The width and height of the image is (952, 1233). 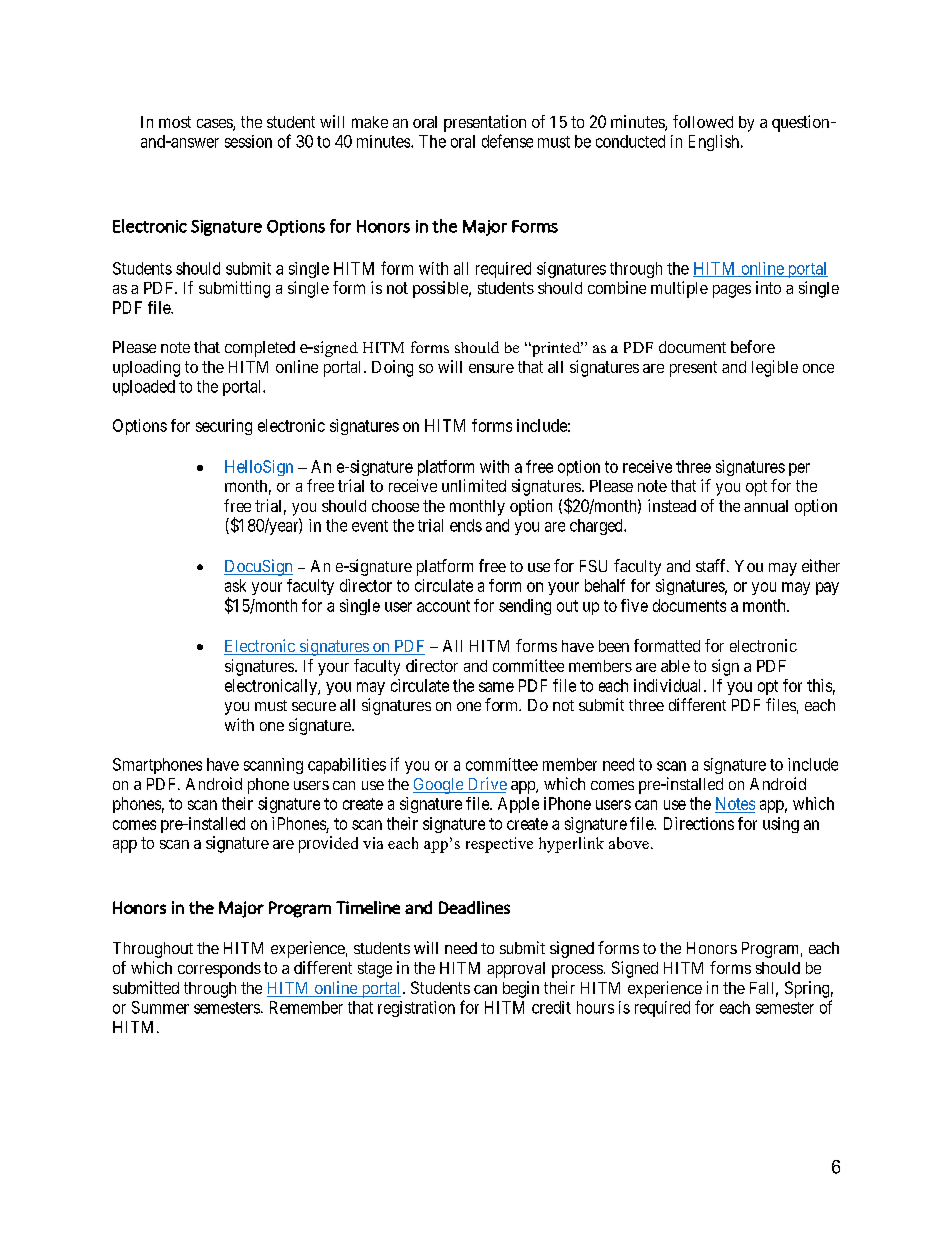 What do you see at coordinates (775, 368) in the image?
I see `legible` at bounding box center [775, 368].
